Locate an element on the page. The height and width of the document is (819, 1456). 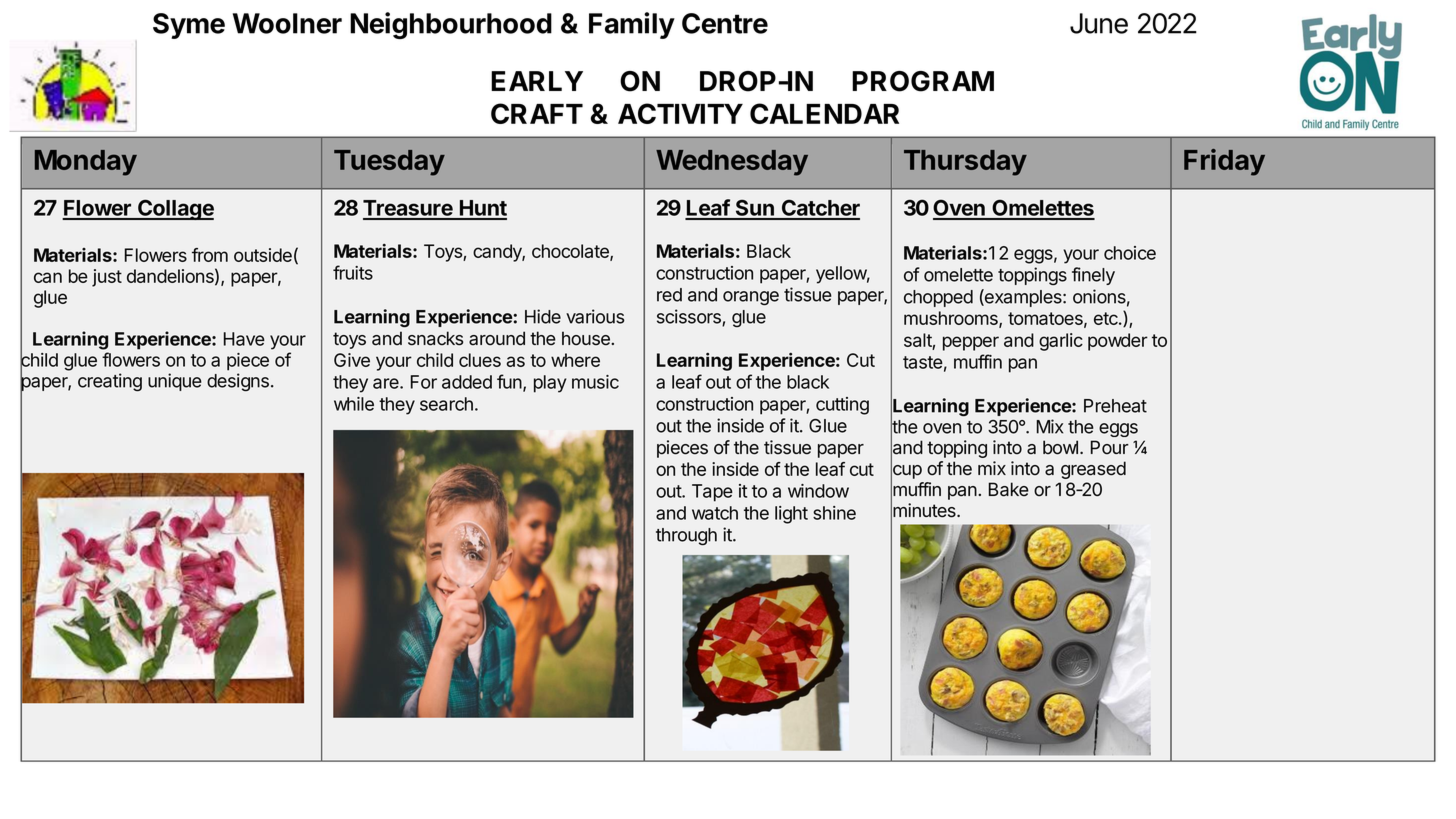
Family is located at coordinates (632, 25).
